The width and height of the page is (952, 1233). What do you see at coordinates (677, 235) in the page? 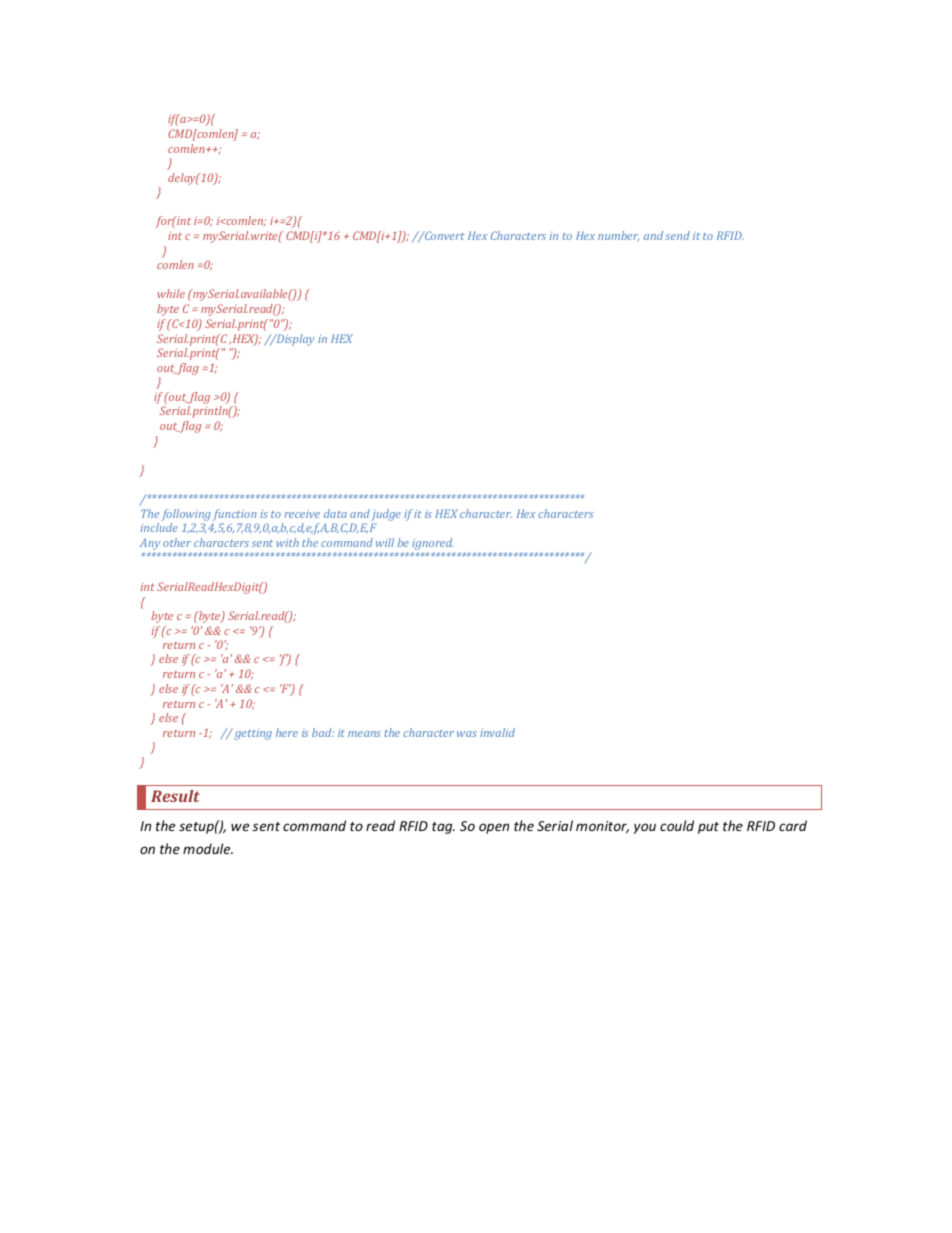
I see `send` at bounding box center [677, 235].
